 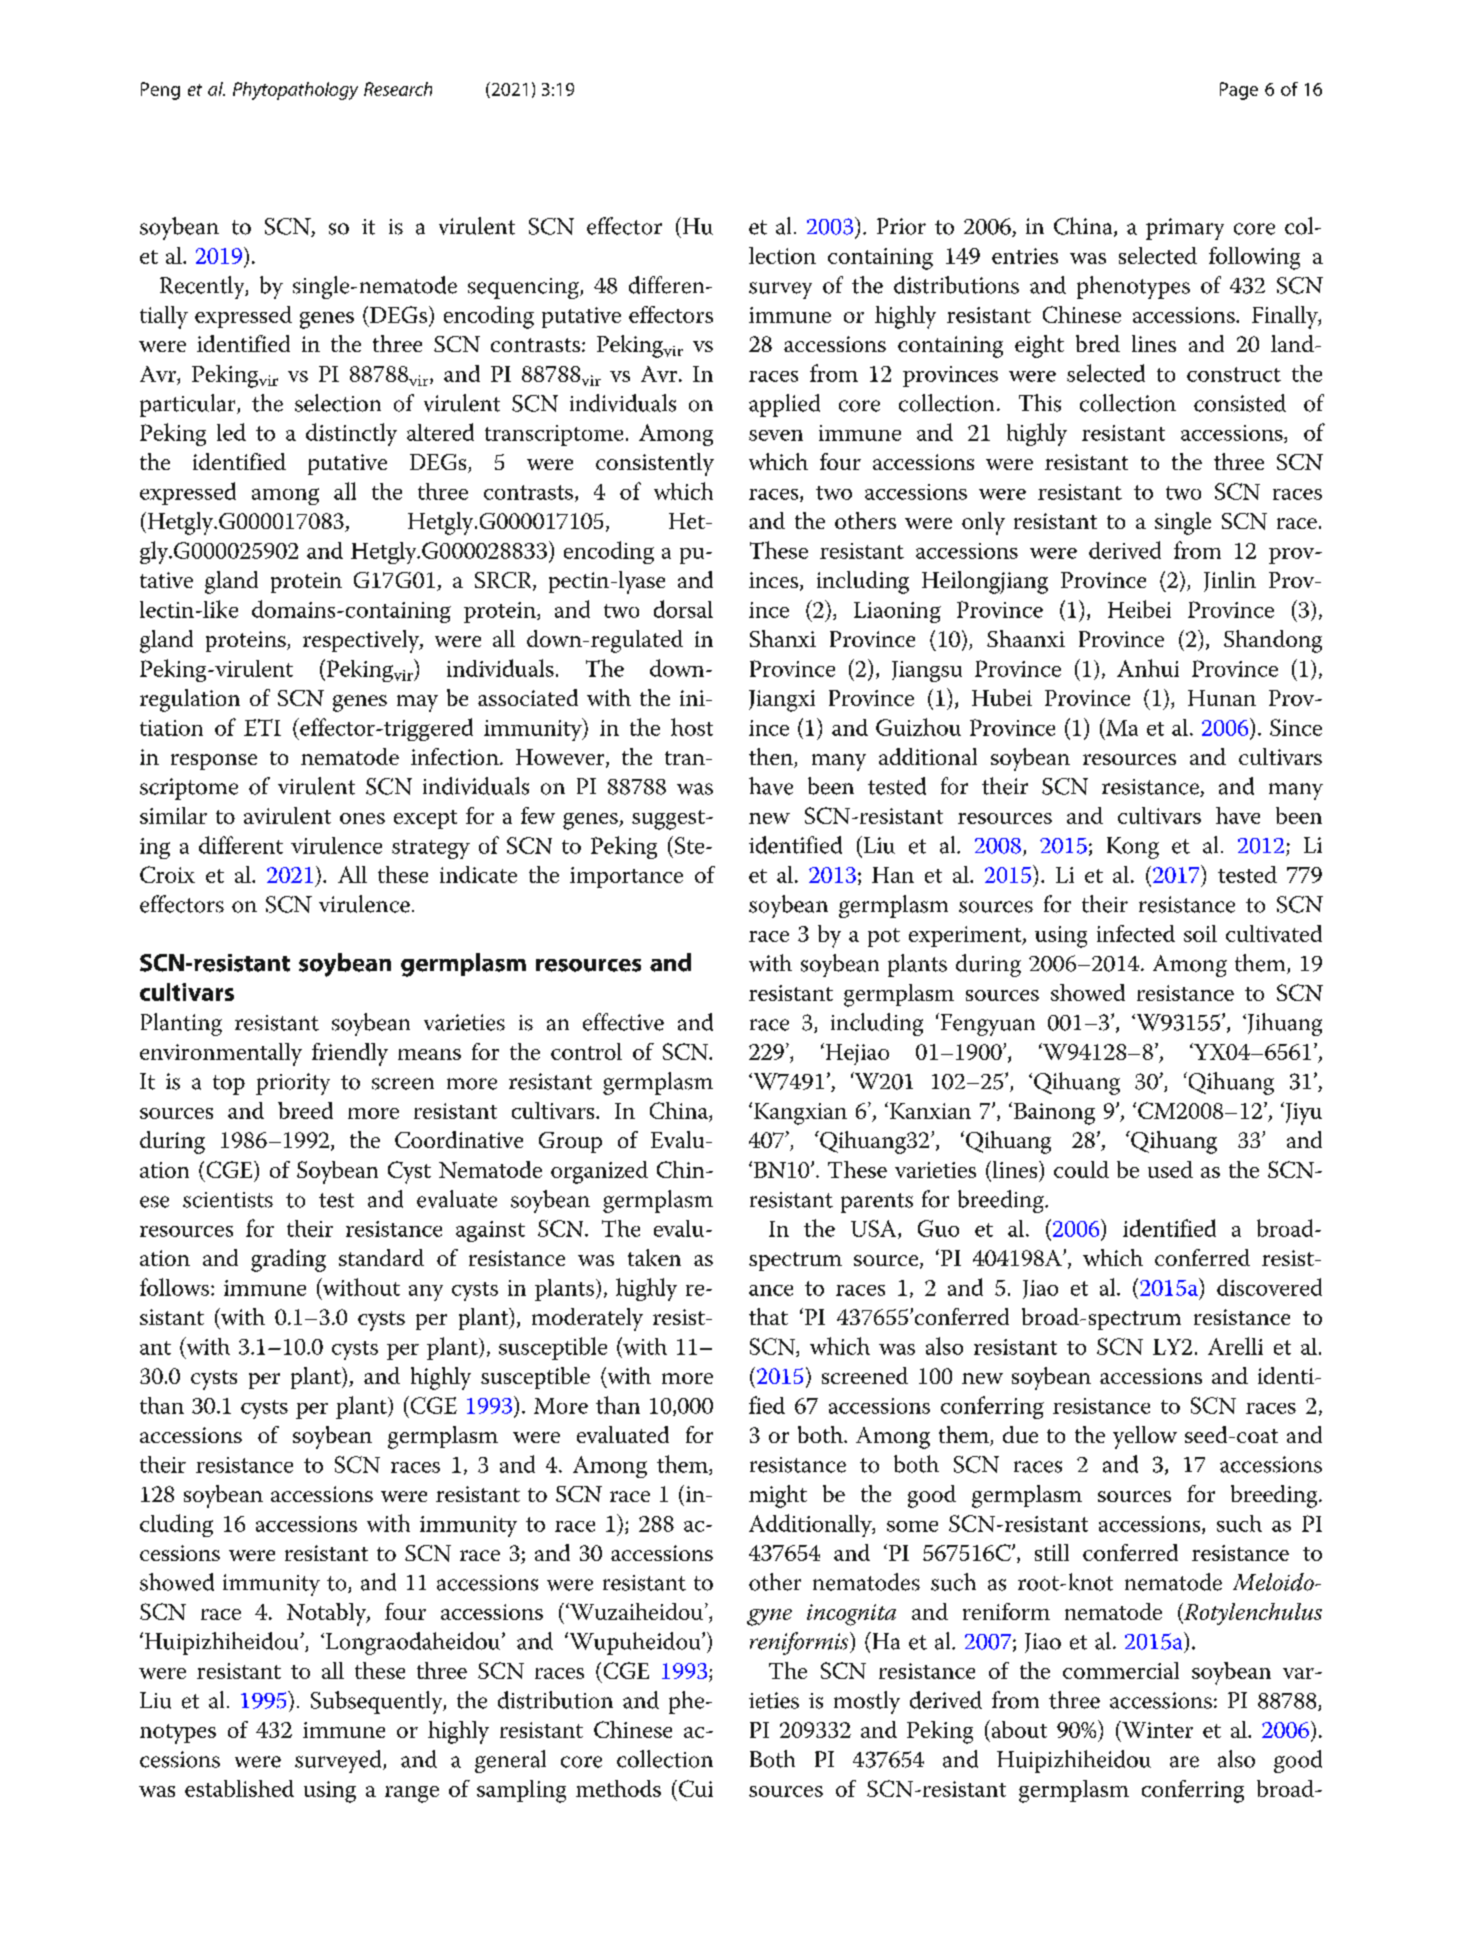 I want to click on pot, so click(x=884, y=937).
